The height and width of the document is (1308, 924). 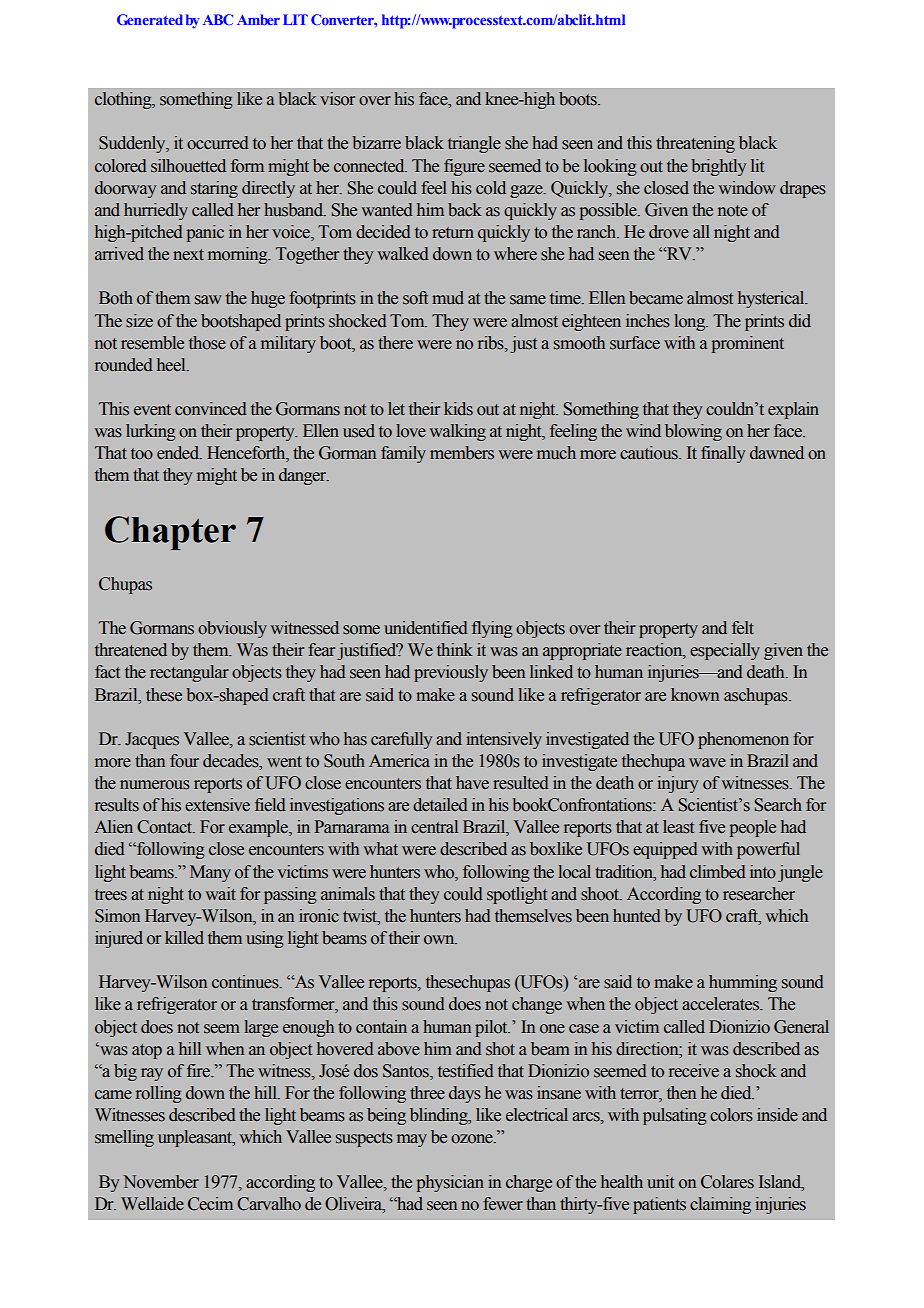 I want to click on obviously, so click(x=232, y=629).
